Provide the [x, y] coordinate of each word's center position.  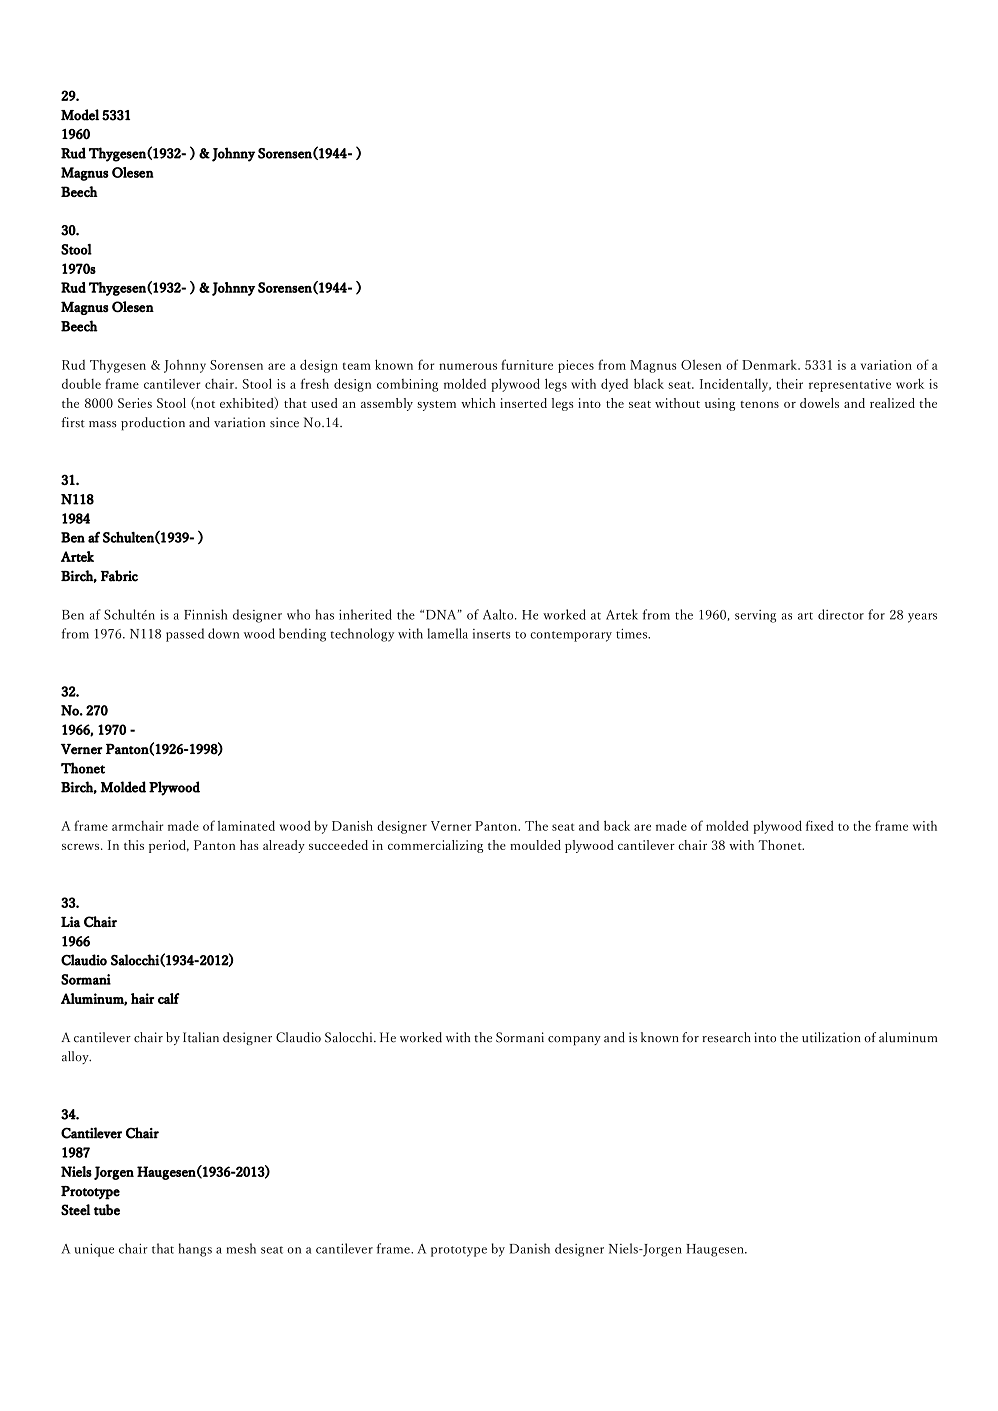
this [134, 845]
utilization [831, 1037]
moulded [535, 845]
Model [80, 115]
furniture [527, 364]
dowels [819, 403]
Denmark [770, 365]
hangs [195, 1250]
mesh [241, 1248]
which [478, 403]
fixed [820, 825]
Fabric [119, 576]
